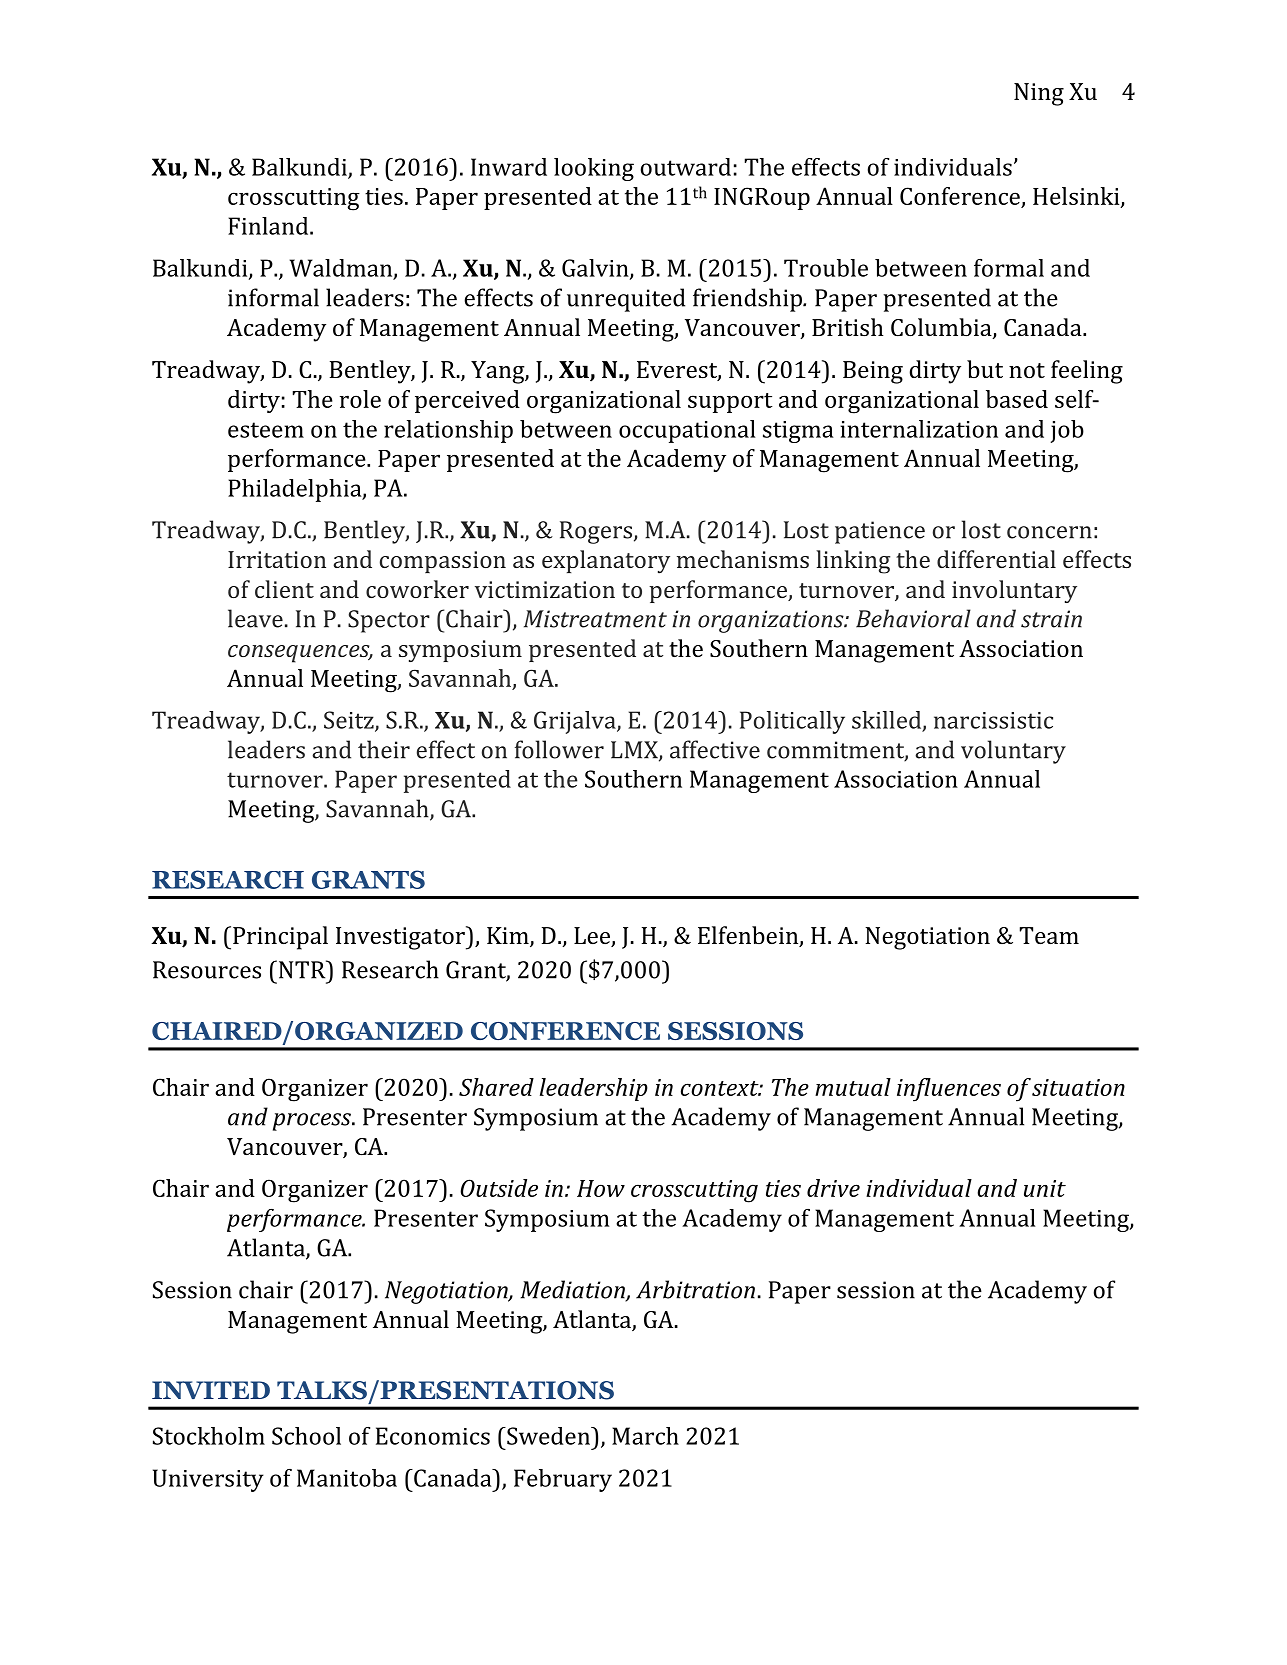  What do you see at coordinates (1039, 94) in the image?
I see `Ning` at bounding box center [1039, 94].
